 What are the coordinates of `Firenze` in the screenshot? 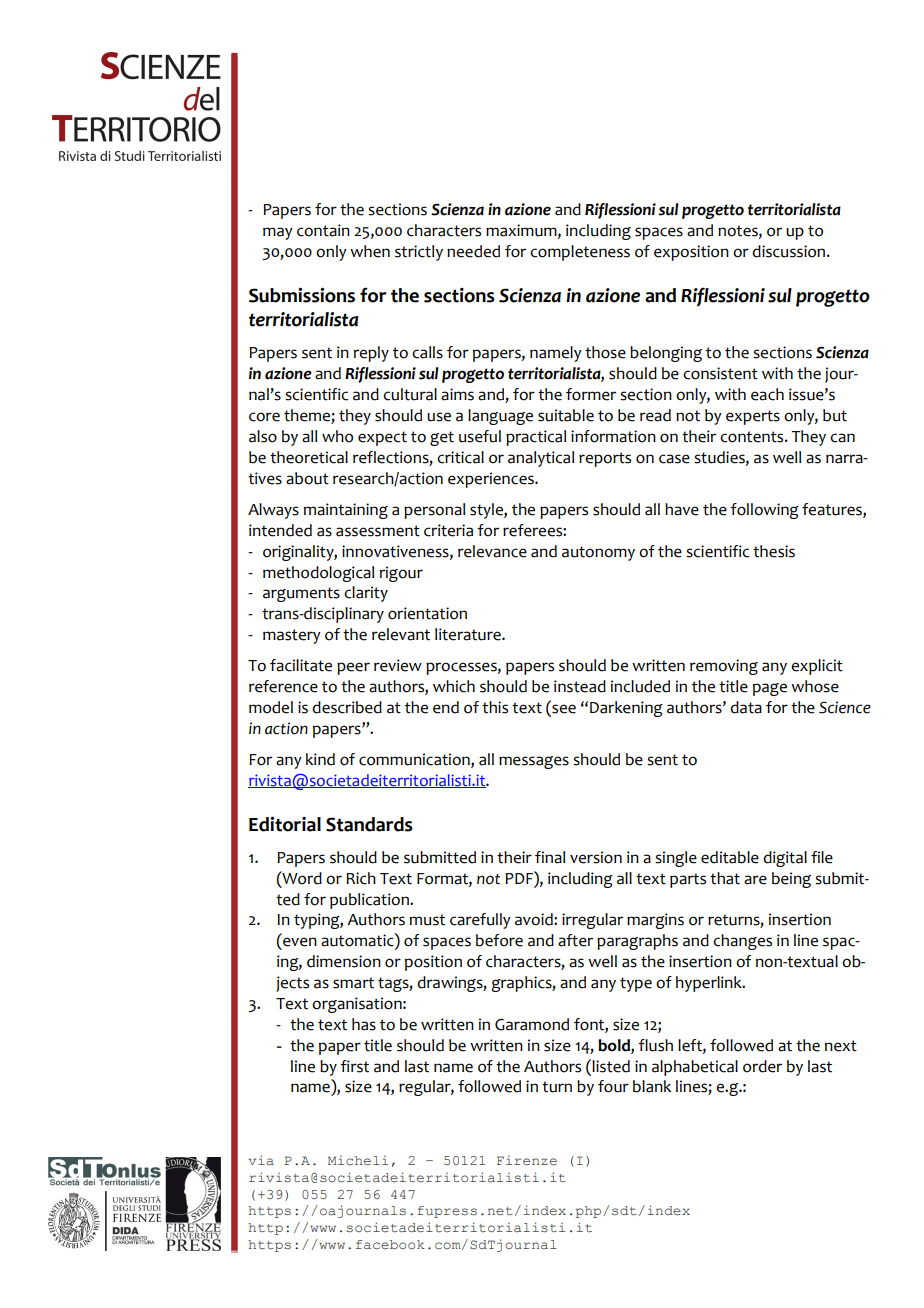 It's located at (527, 1160).
